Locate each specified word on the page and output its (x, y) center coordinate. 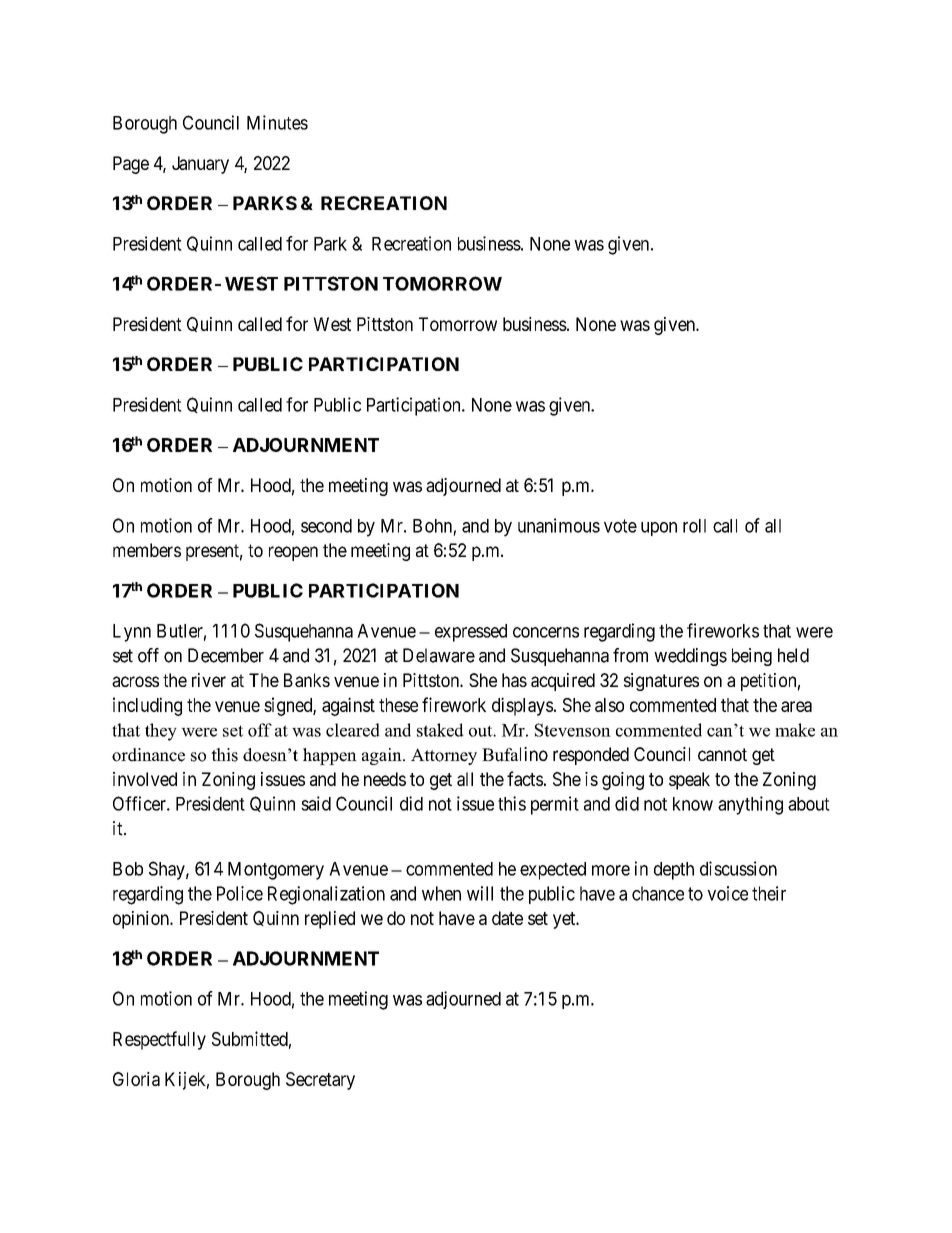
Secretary (320, 1081)
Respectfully (159, 1040)
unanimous (559, 525)
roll (694, 526)
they (161, 732)
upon (659, 529)
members (147, 550)
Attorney (444, 756)
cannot (722, 754)
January (200, 165)
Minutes (277, 122)
